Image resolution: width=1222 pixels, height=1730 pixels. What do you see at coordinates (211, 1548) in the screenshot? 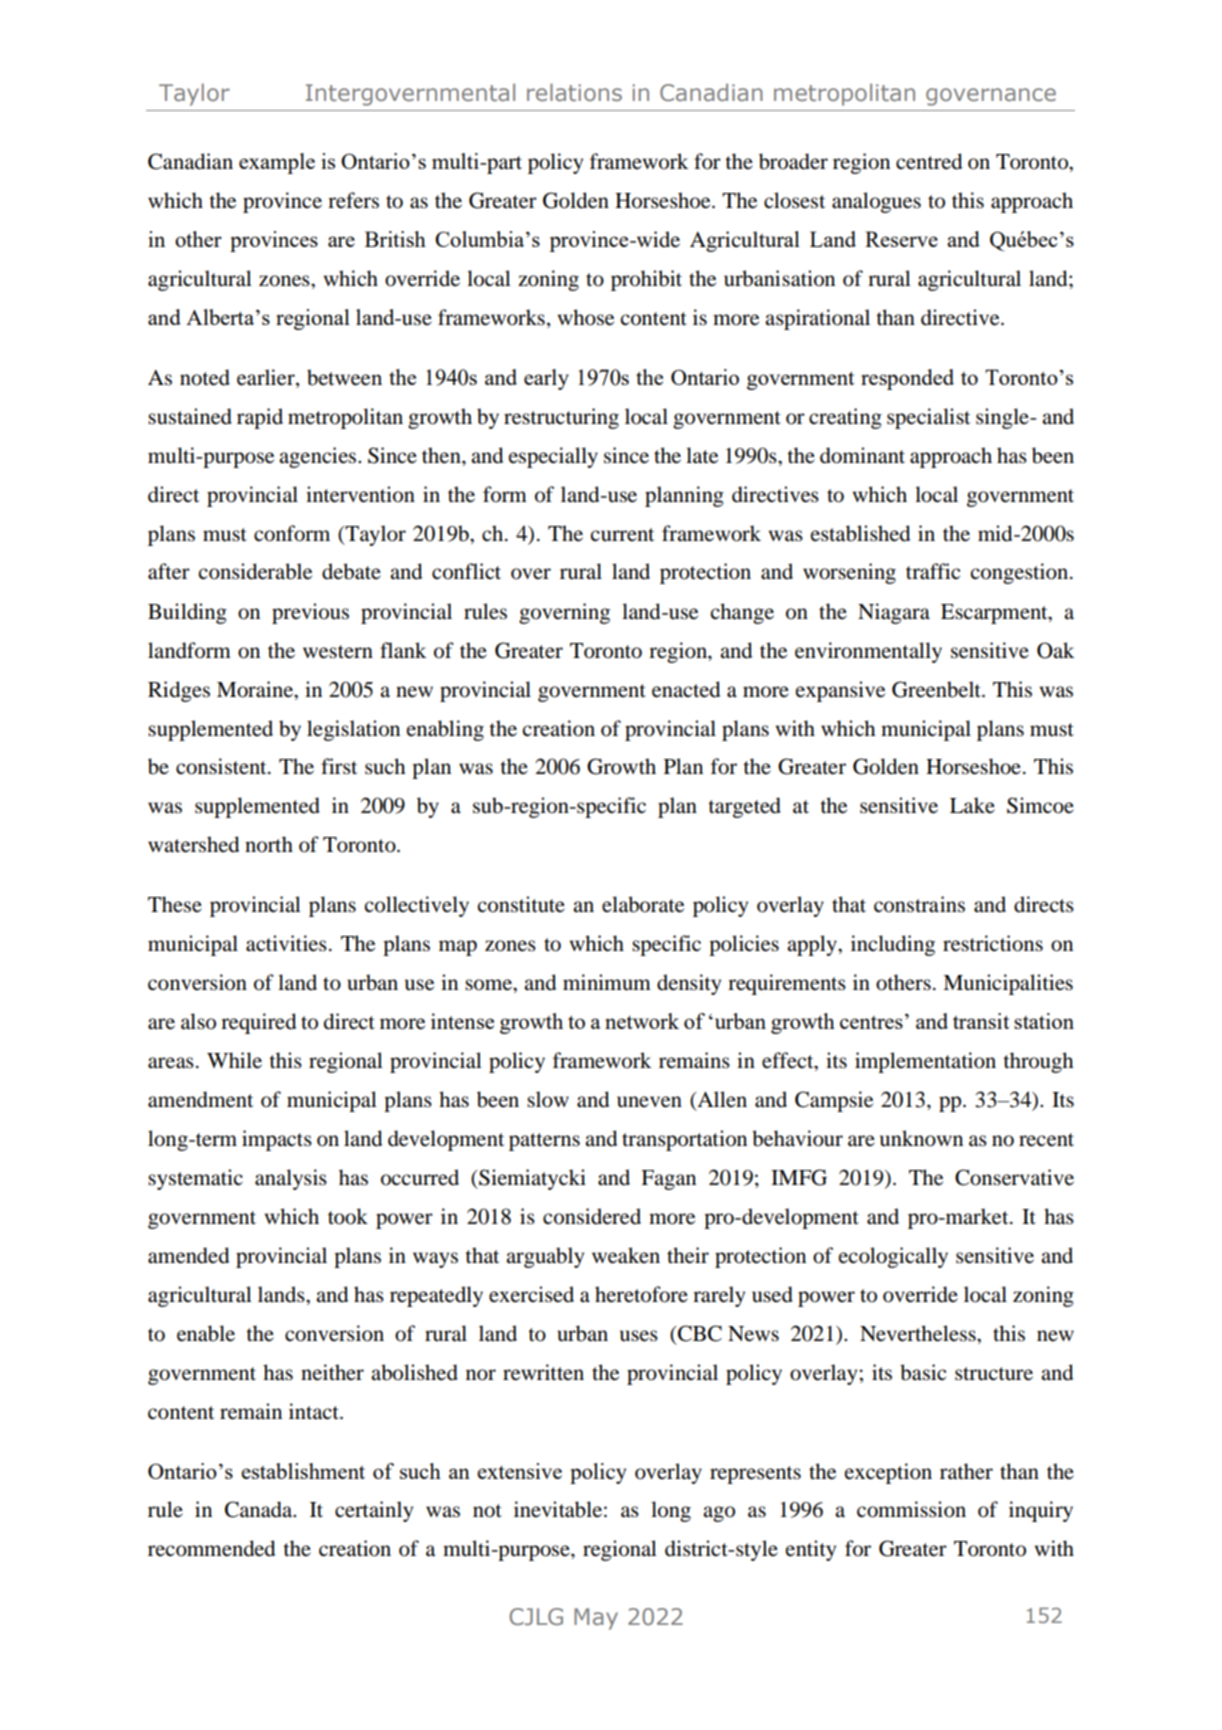
I see `recommended` at bounding box center [211, 1548].
